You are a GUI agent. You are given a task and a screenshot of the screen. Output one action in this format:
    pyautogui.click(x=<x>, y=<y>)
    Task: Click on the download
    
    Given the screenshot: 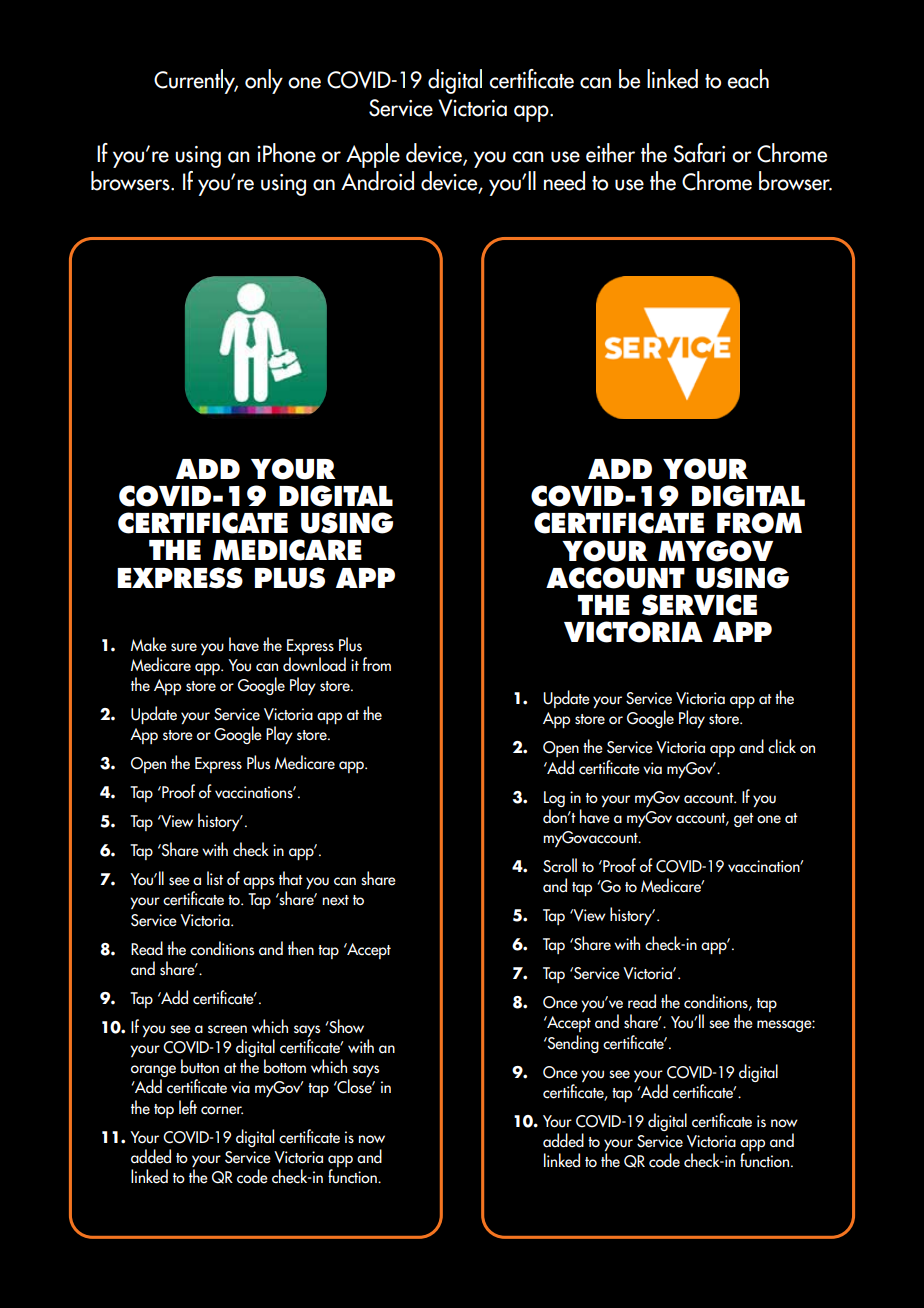 What is the action you would take?
    pyautogui.click(x=314, y=664)
